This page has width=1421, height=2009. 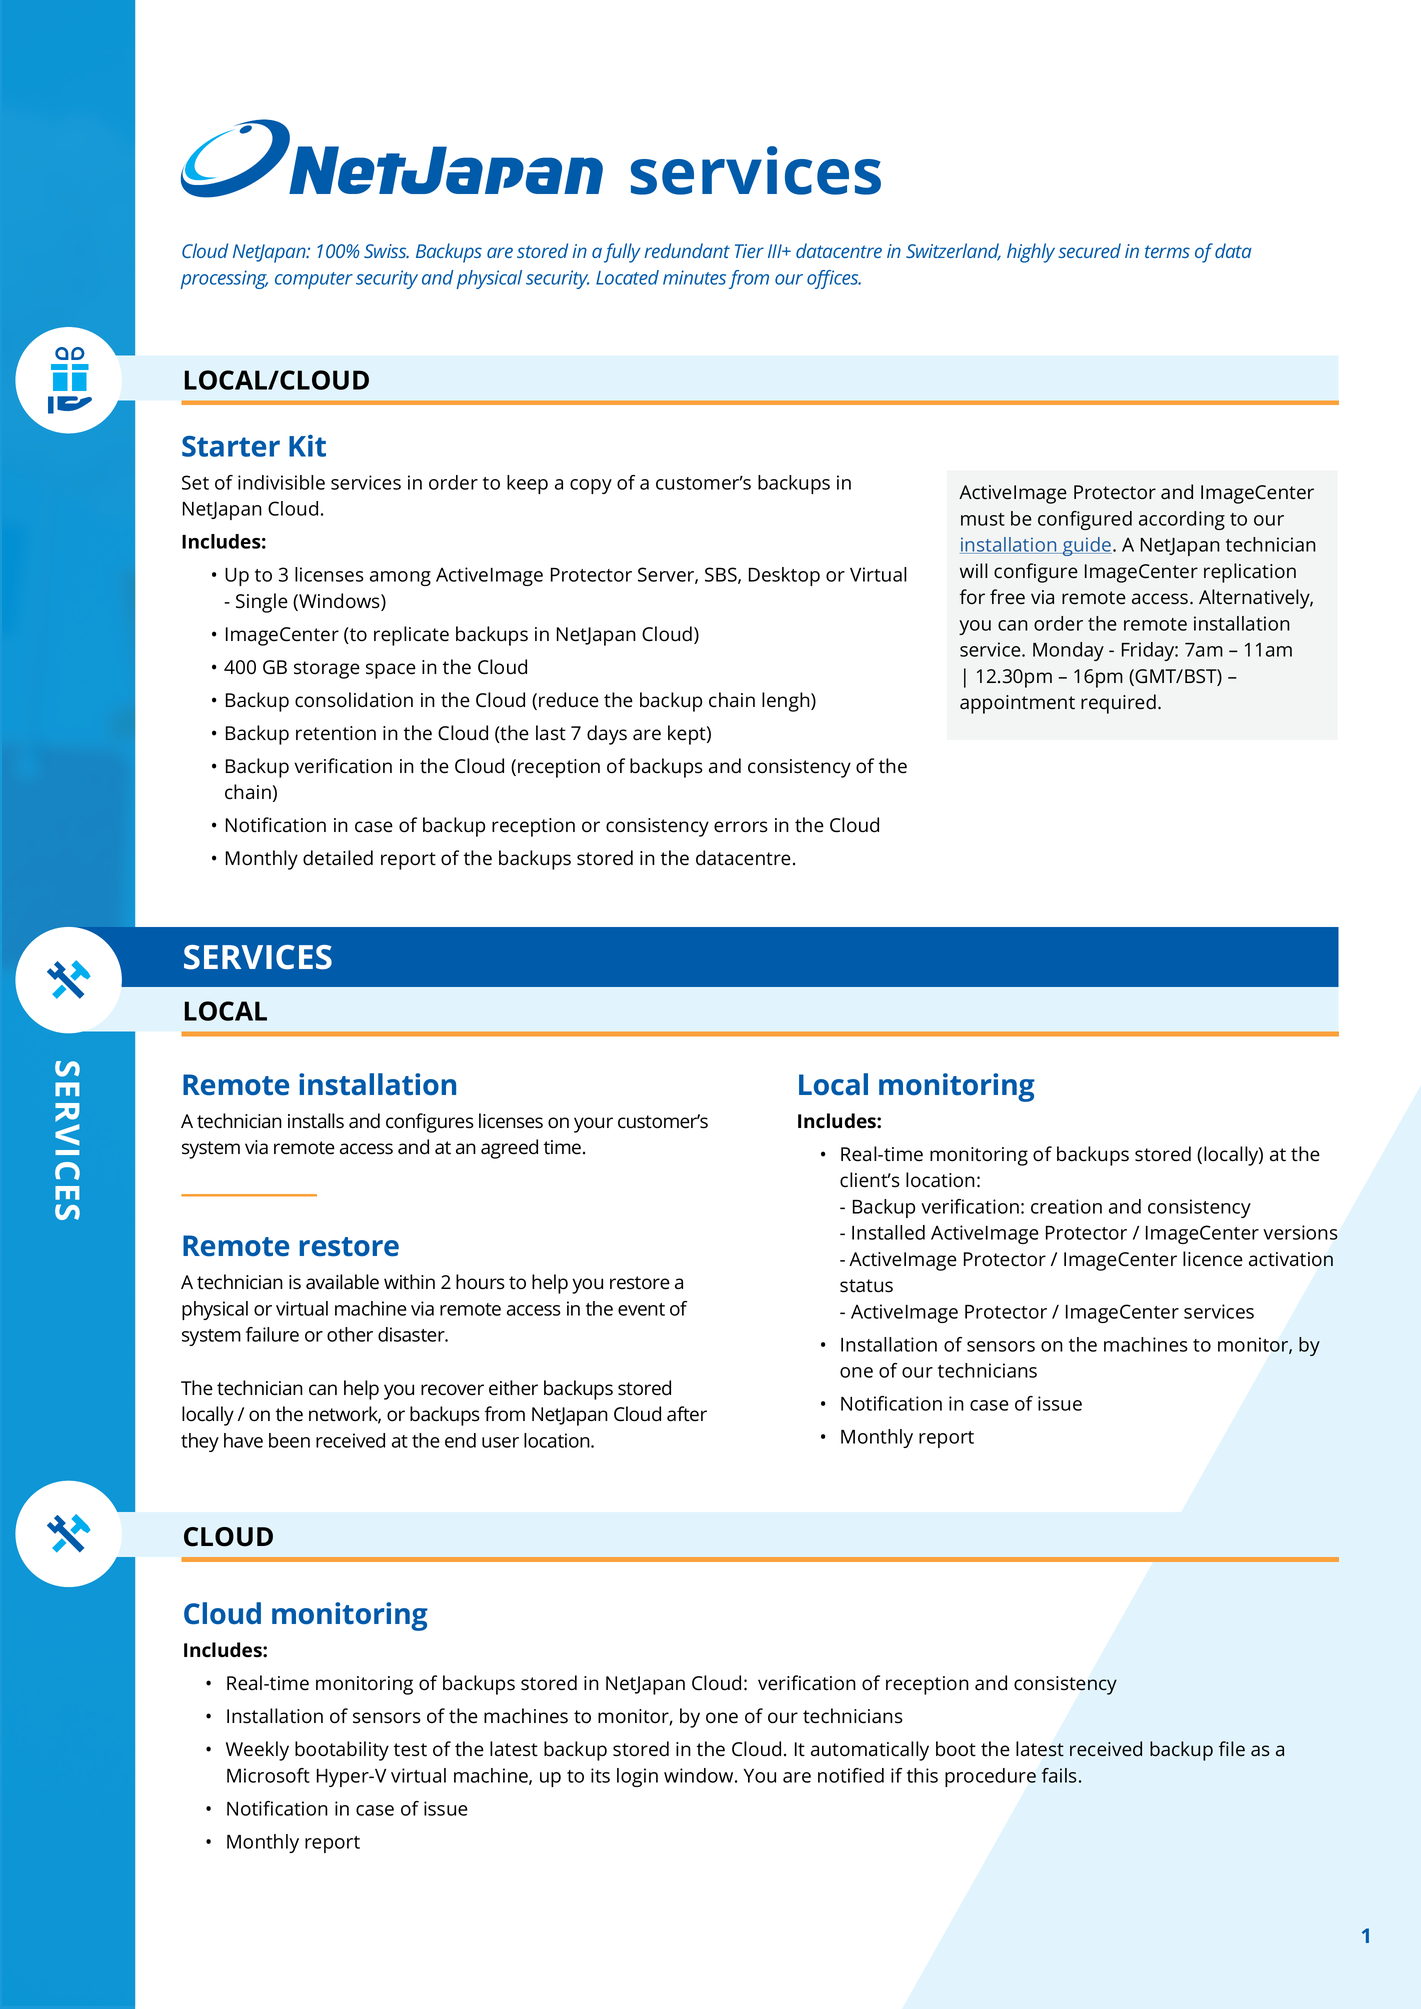 What do you see at coordinates (593, 1125) in the page?
I see `your` at bounding box center [593, 1125].
